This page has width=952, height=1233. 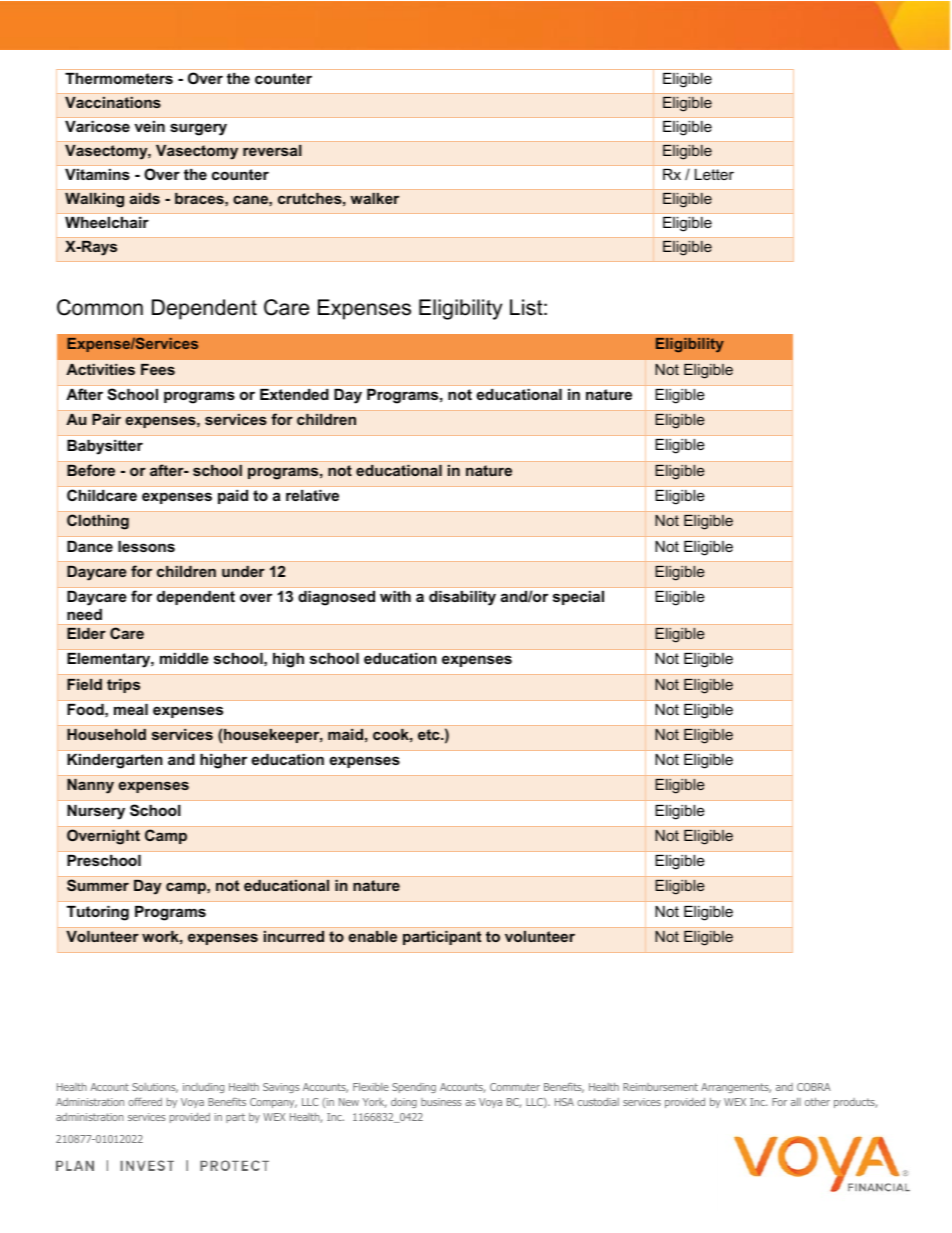 What do you see at coordinates (660, 1087) in the page?
I see `Reimbursement` at bounding box center [660, 1087].
